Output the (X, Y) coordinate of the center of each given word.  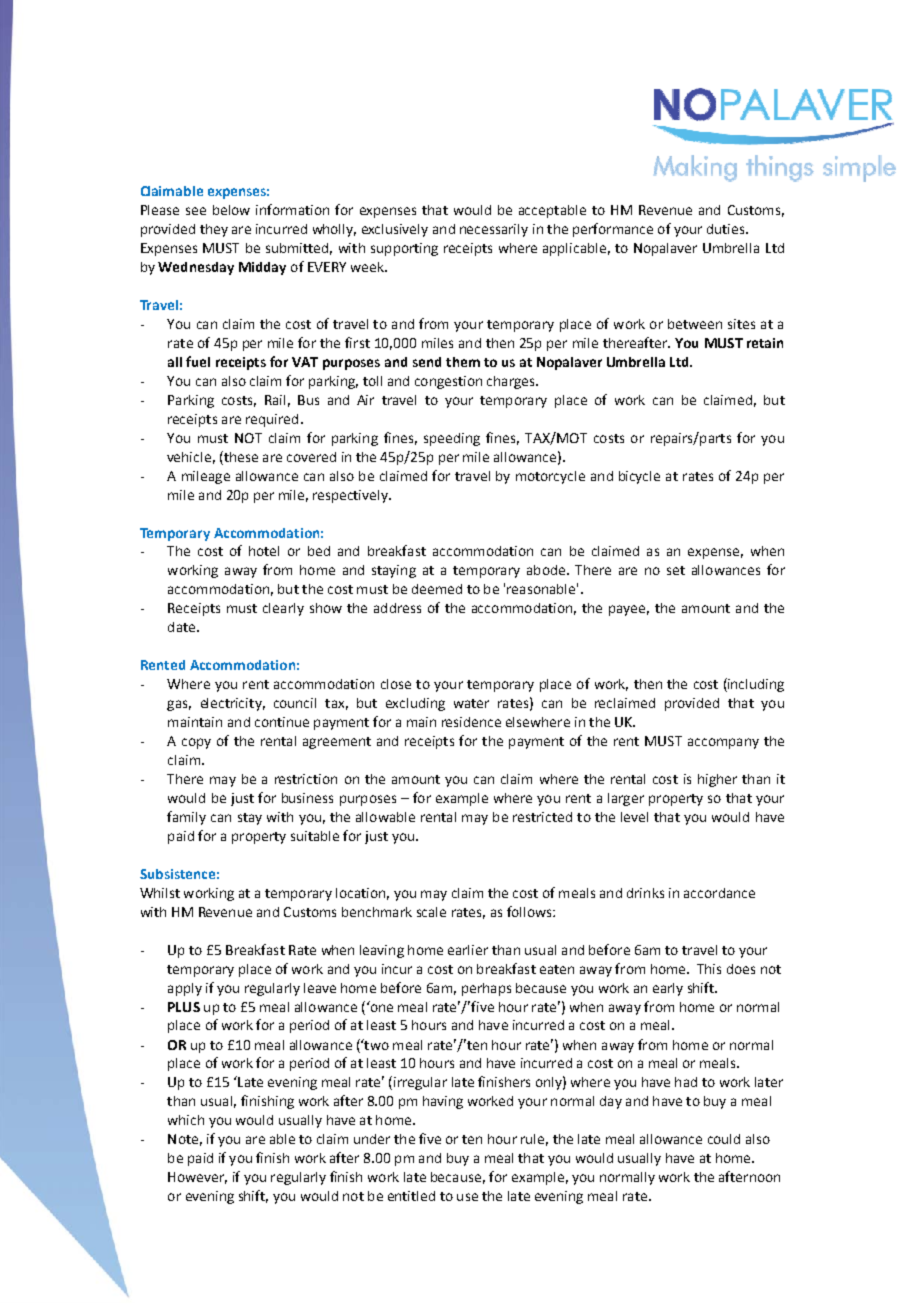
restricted (542, 817)
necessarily (494, 230)
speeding (452, 439)
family (186, 818)
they (214, 230)
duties (727, 229)
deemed (437, 589)
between (695, 324)
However (197, 1178)
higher (717, 780)
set (676, 570)
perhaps (486, 989)
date (183, 627)
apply (185, 989)
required (272, 420)
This (709, 969)
